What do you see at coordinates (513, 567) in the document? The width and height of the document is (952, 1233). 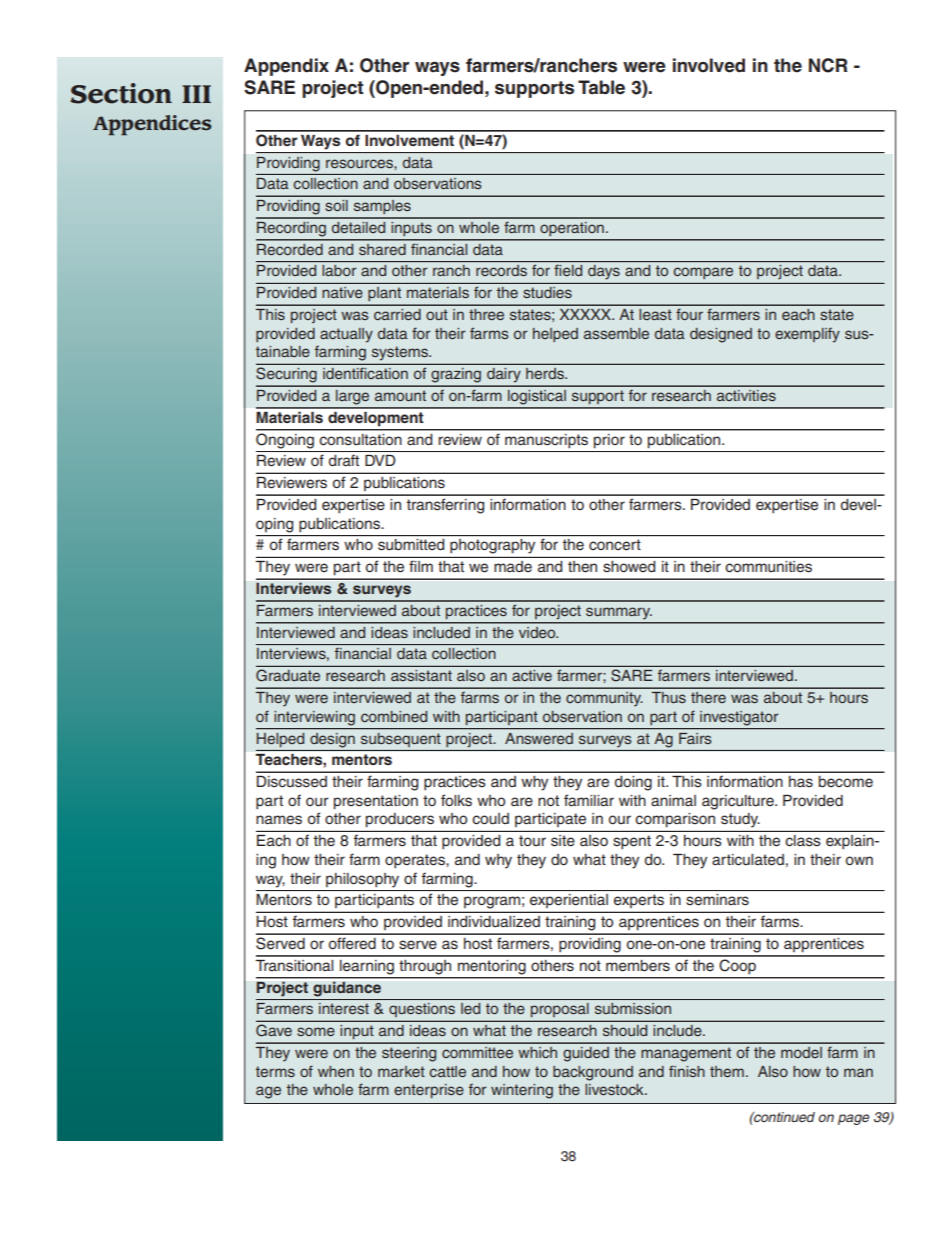 I see `made` at bounding box center [513, 567].
